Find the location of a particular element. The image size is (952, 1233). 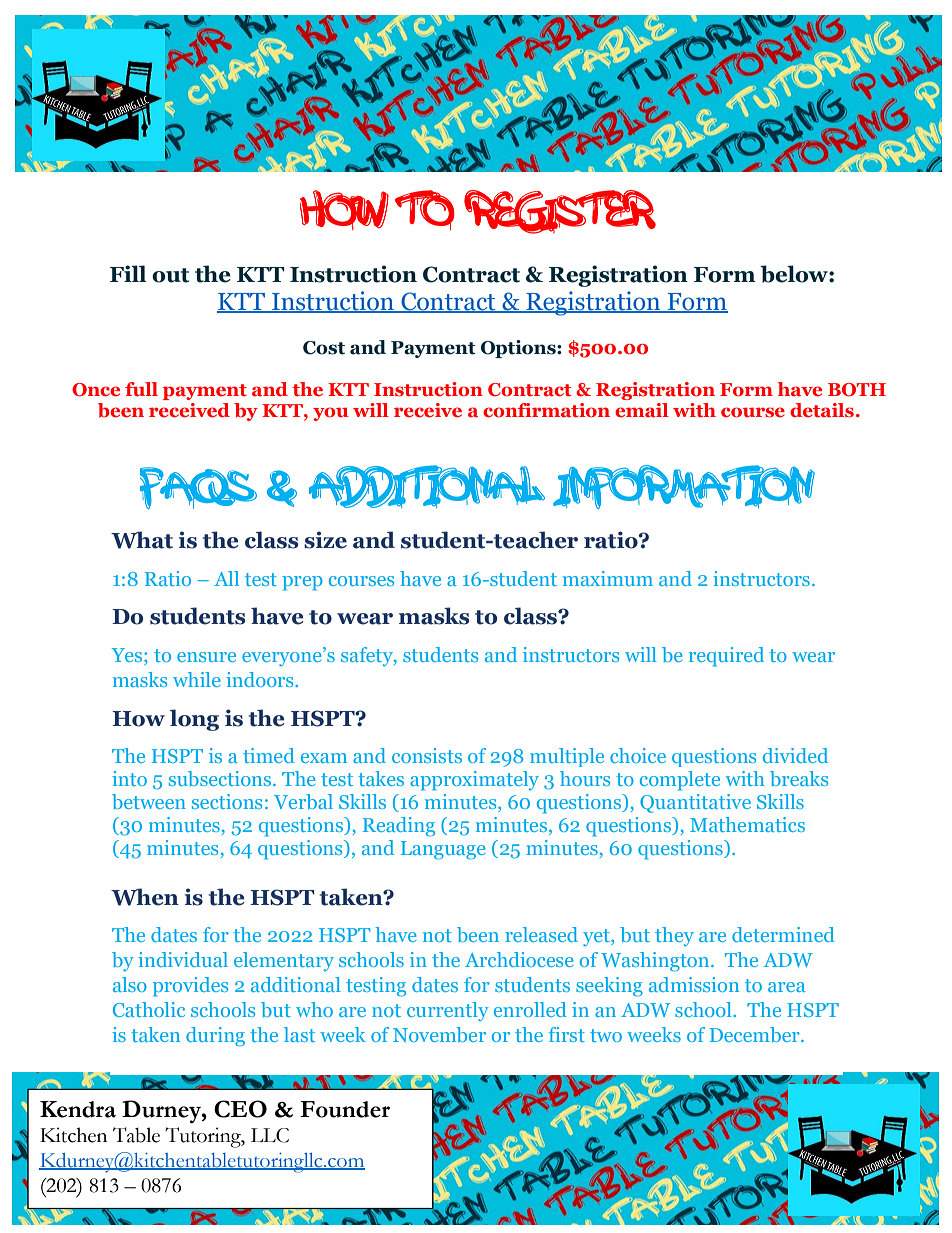

Language is located at coordinates (443, 850).
